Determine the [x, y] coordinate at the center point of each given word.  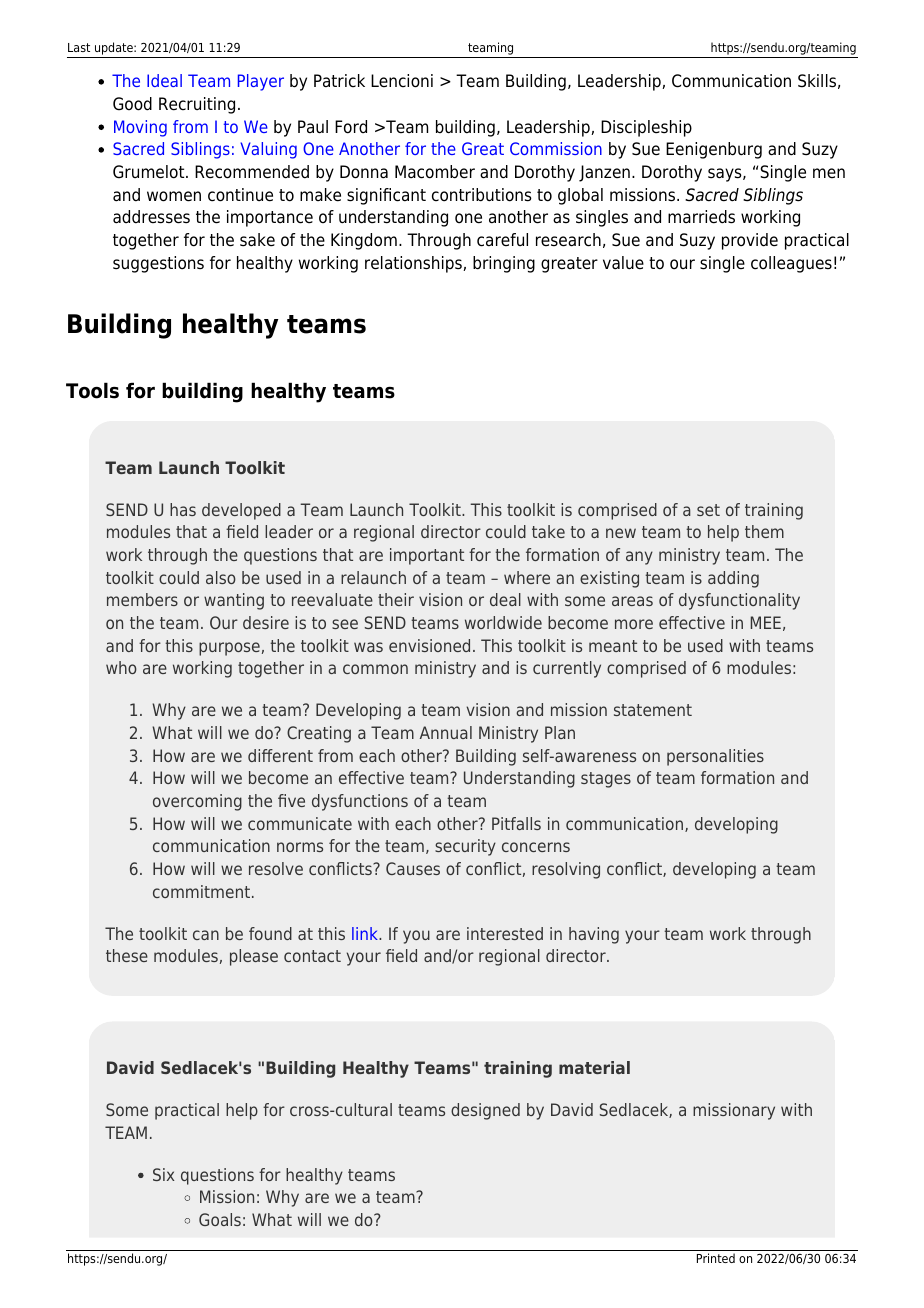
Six [163, 1174]
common [375, 669]
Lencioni [402, 81]
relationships [414, 264]
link [366, 933]
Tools [92, 390]
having [594, 935]
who [121, 667]
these [127, 955]
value [623, 263]
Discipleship [646, 128]
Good [132, 104]
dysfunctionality [739, 601]
